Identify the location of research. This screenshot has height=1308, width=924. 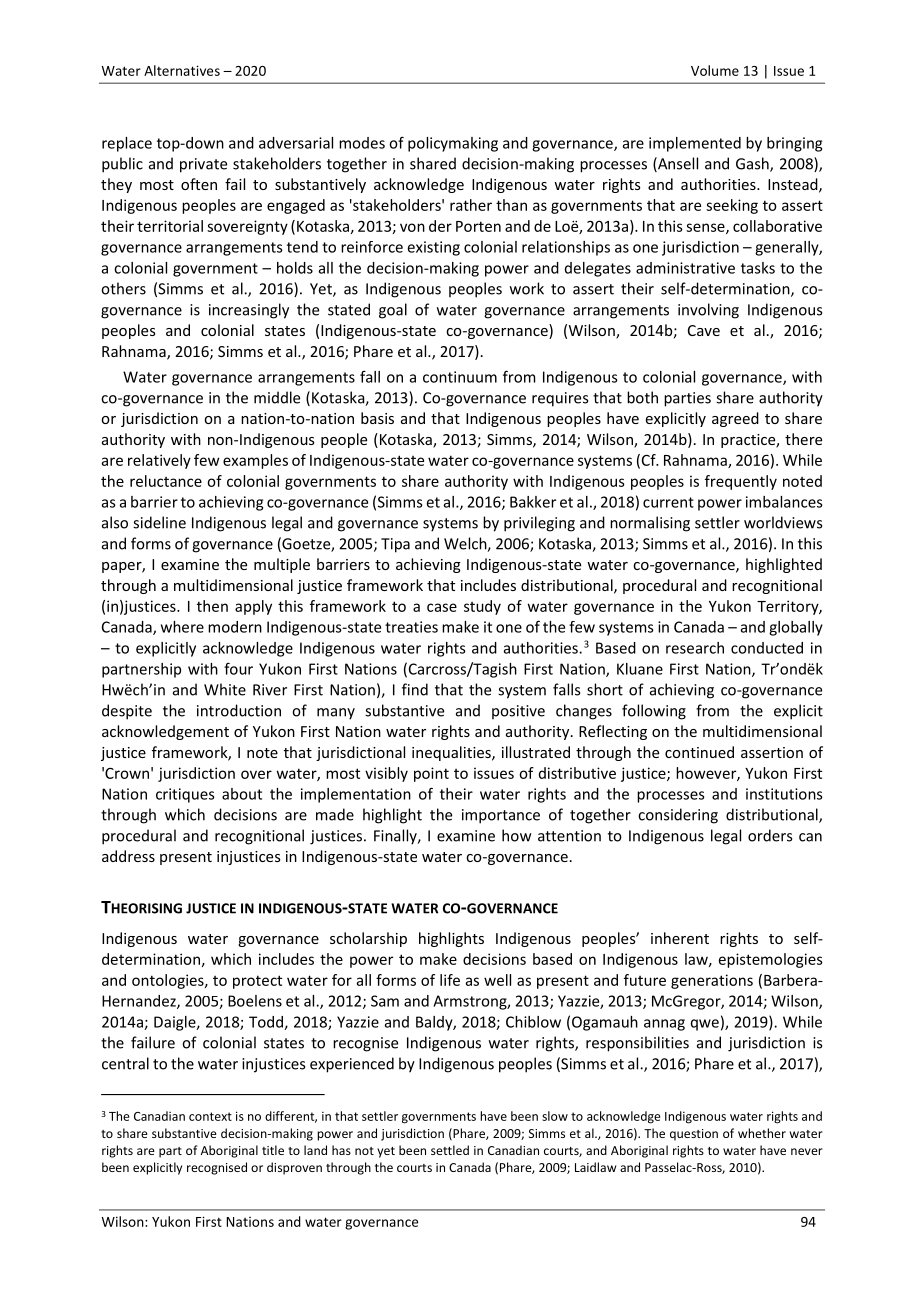
(695, 648).
